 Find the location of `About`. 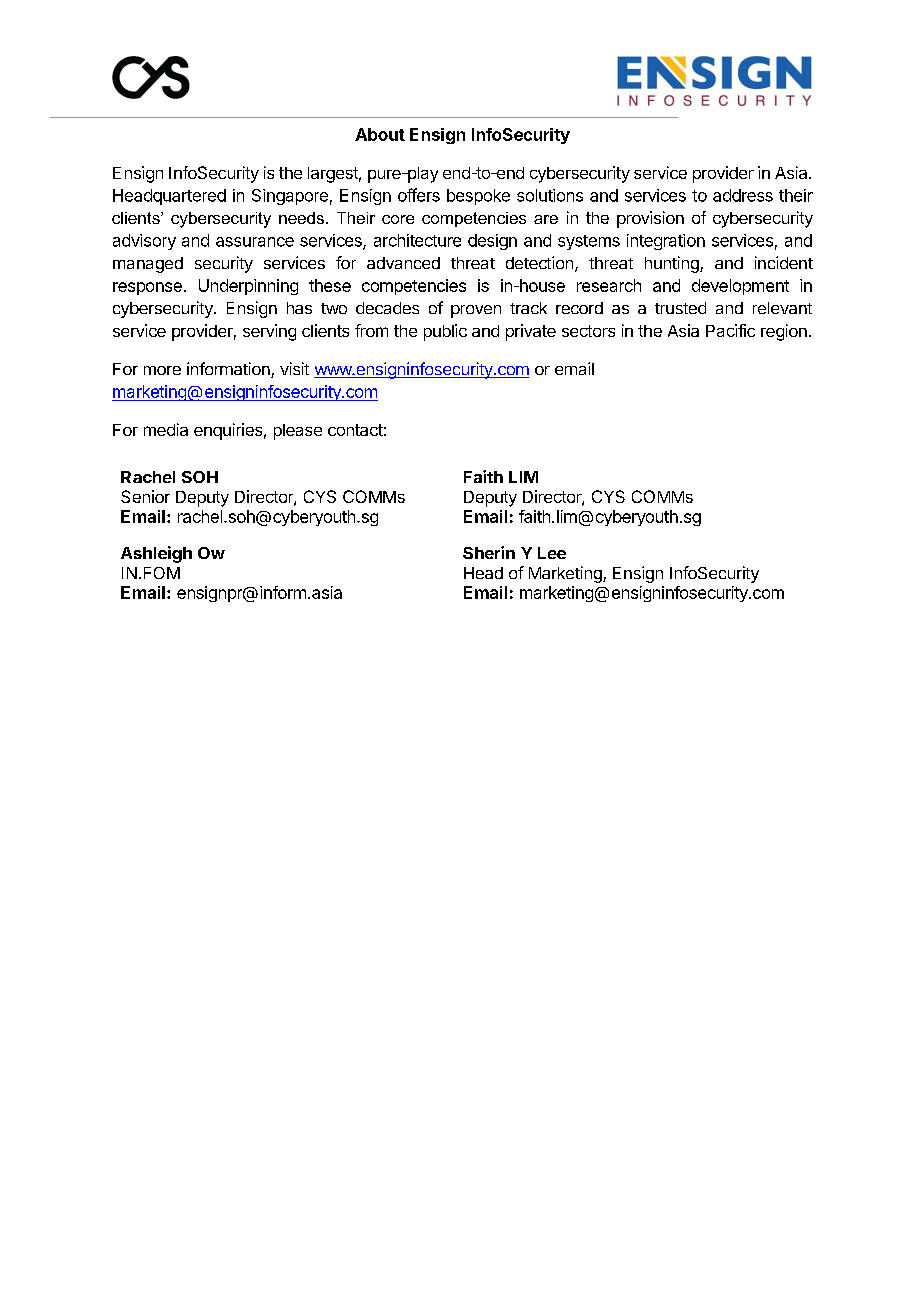

About is located at coordinates (380, 134).
